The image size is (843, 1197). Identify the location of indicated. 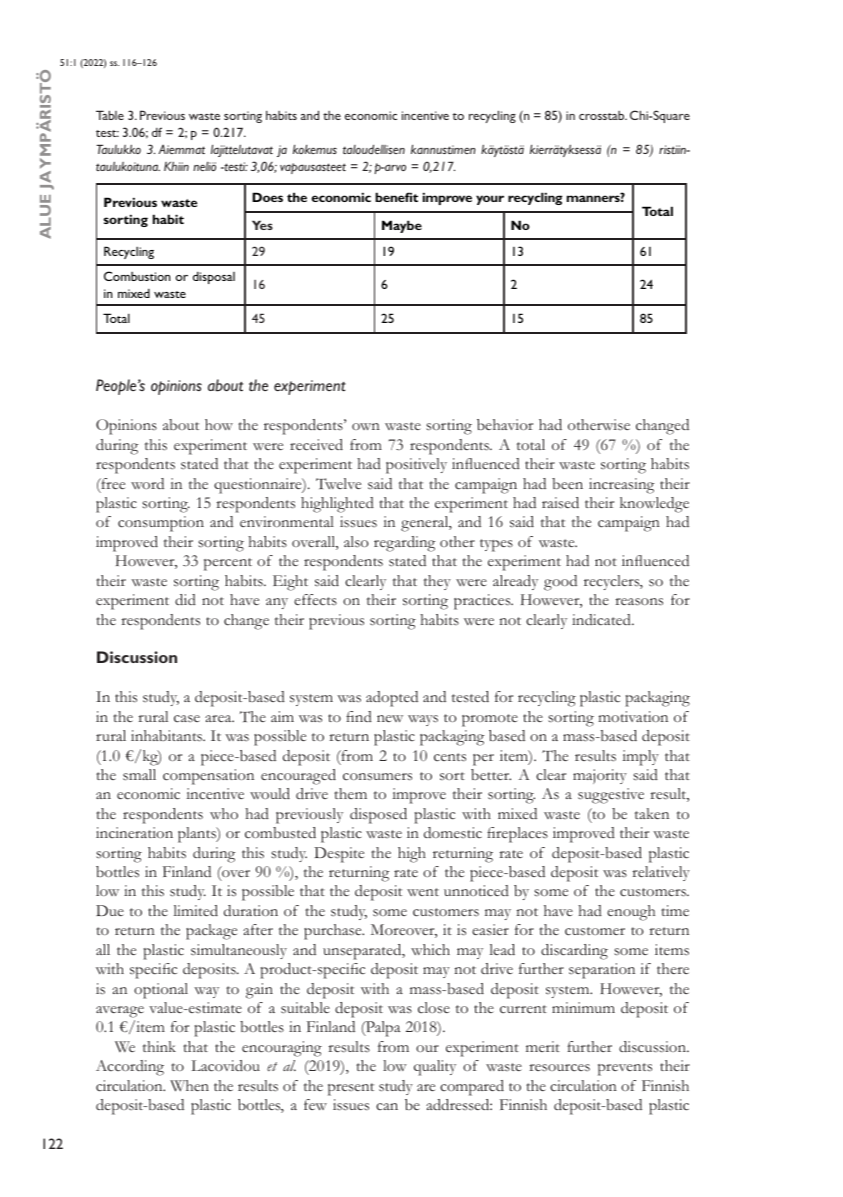
(602, 620).
